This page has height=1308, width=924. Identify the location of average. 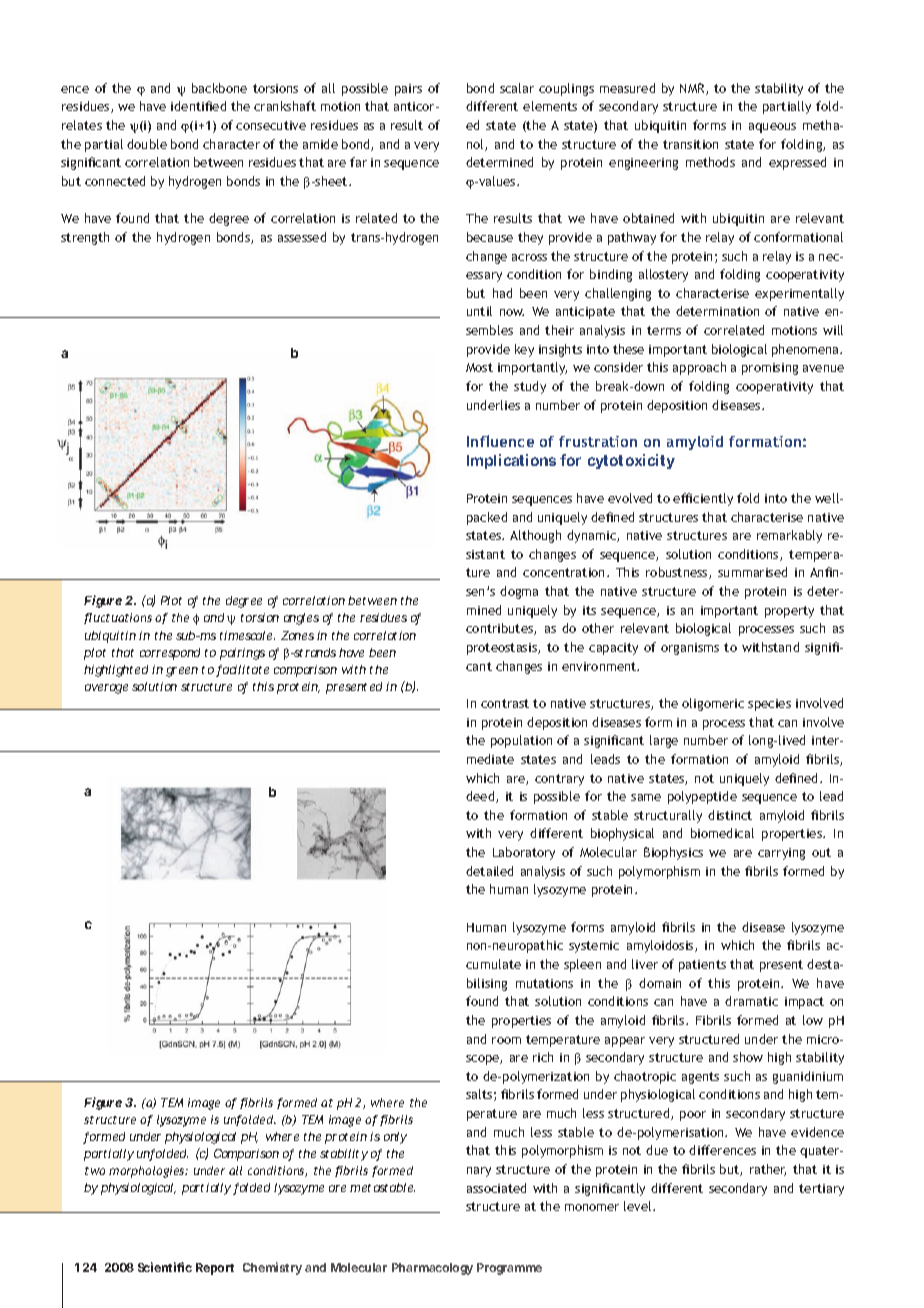
(106, 689).
